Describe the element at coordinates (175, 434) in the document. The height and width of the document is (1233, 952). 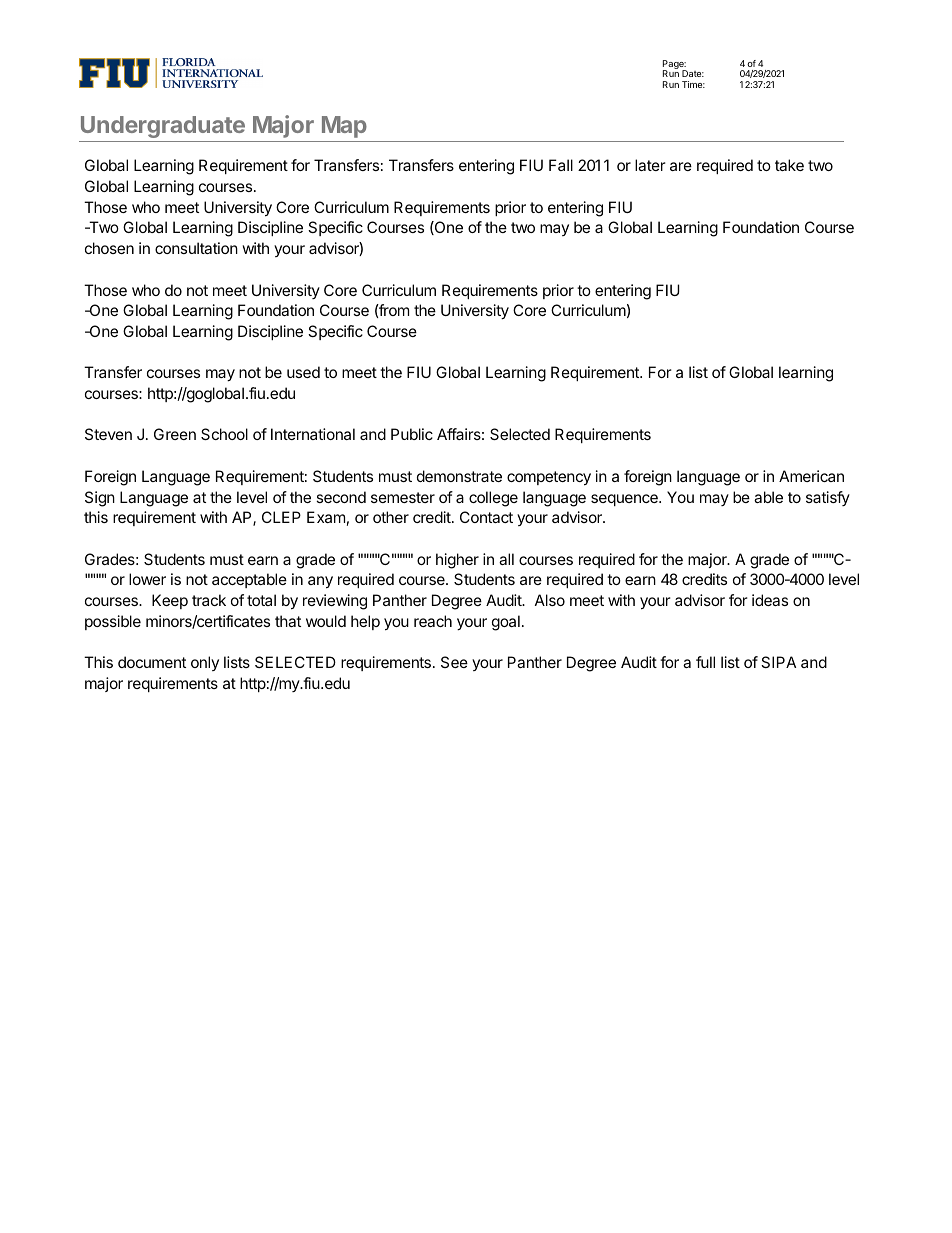
I see `Green` at that location.
